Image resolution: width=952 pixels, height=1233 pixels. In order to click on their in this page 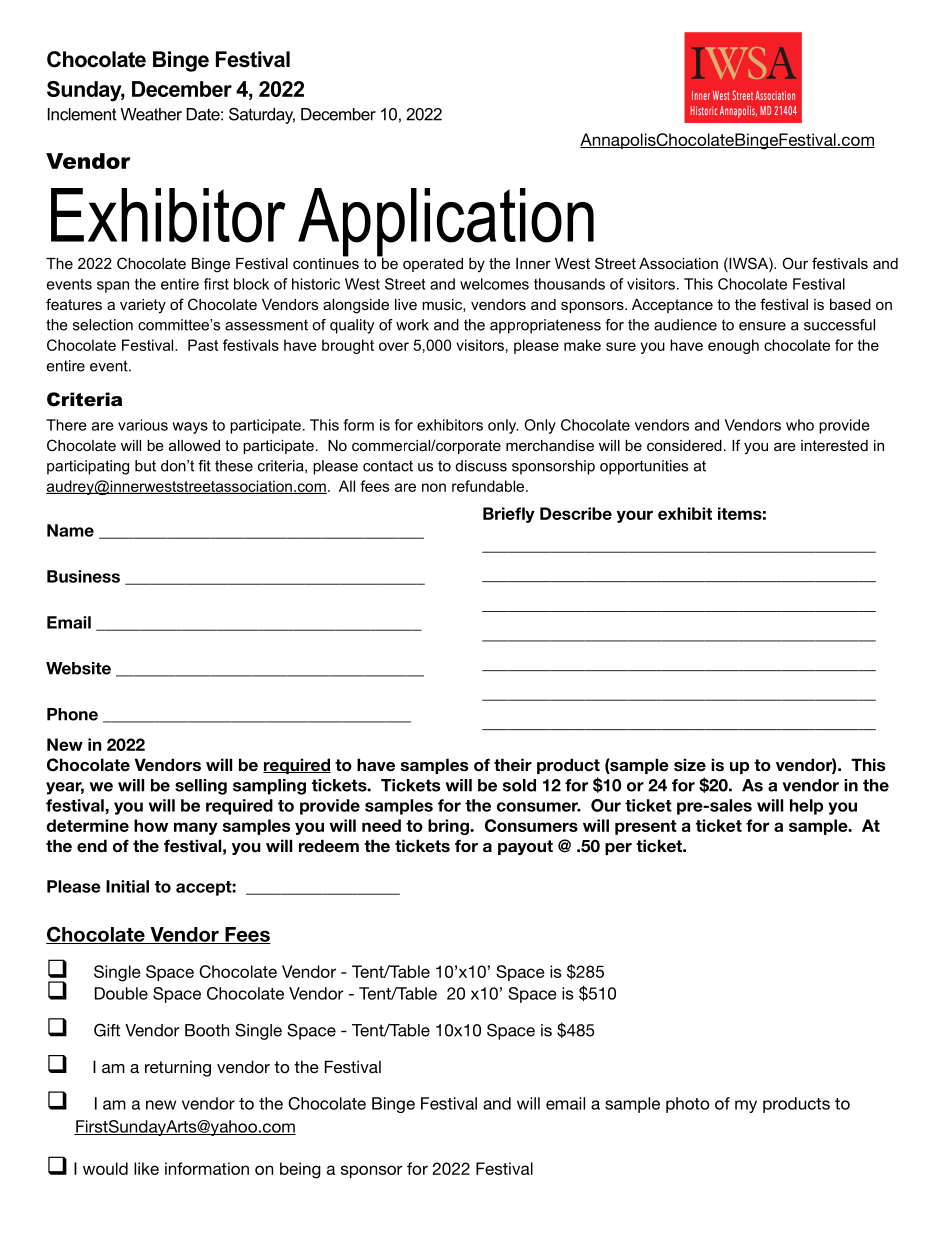, I will do `click(513, 765)`.
